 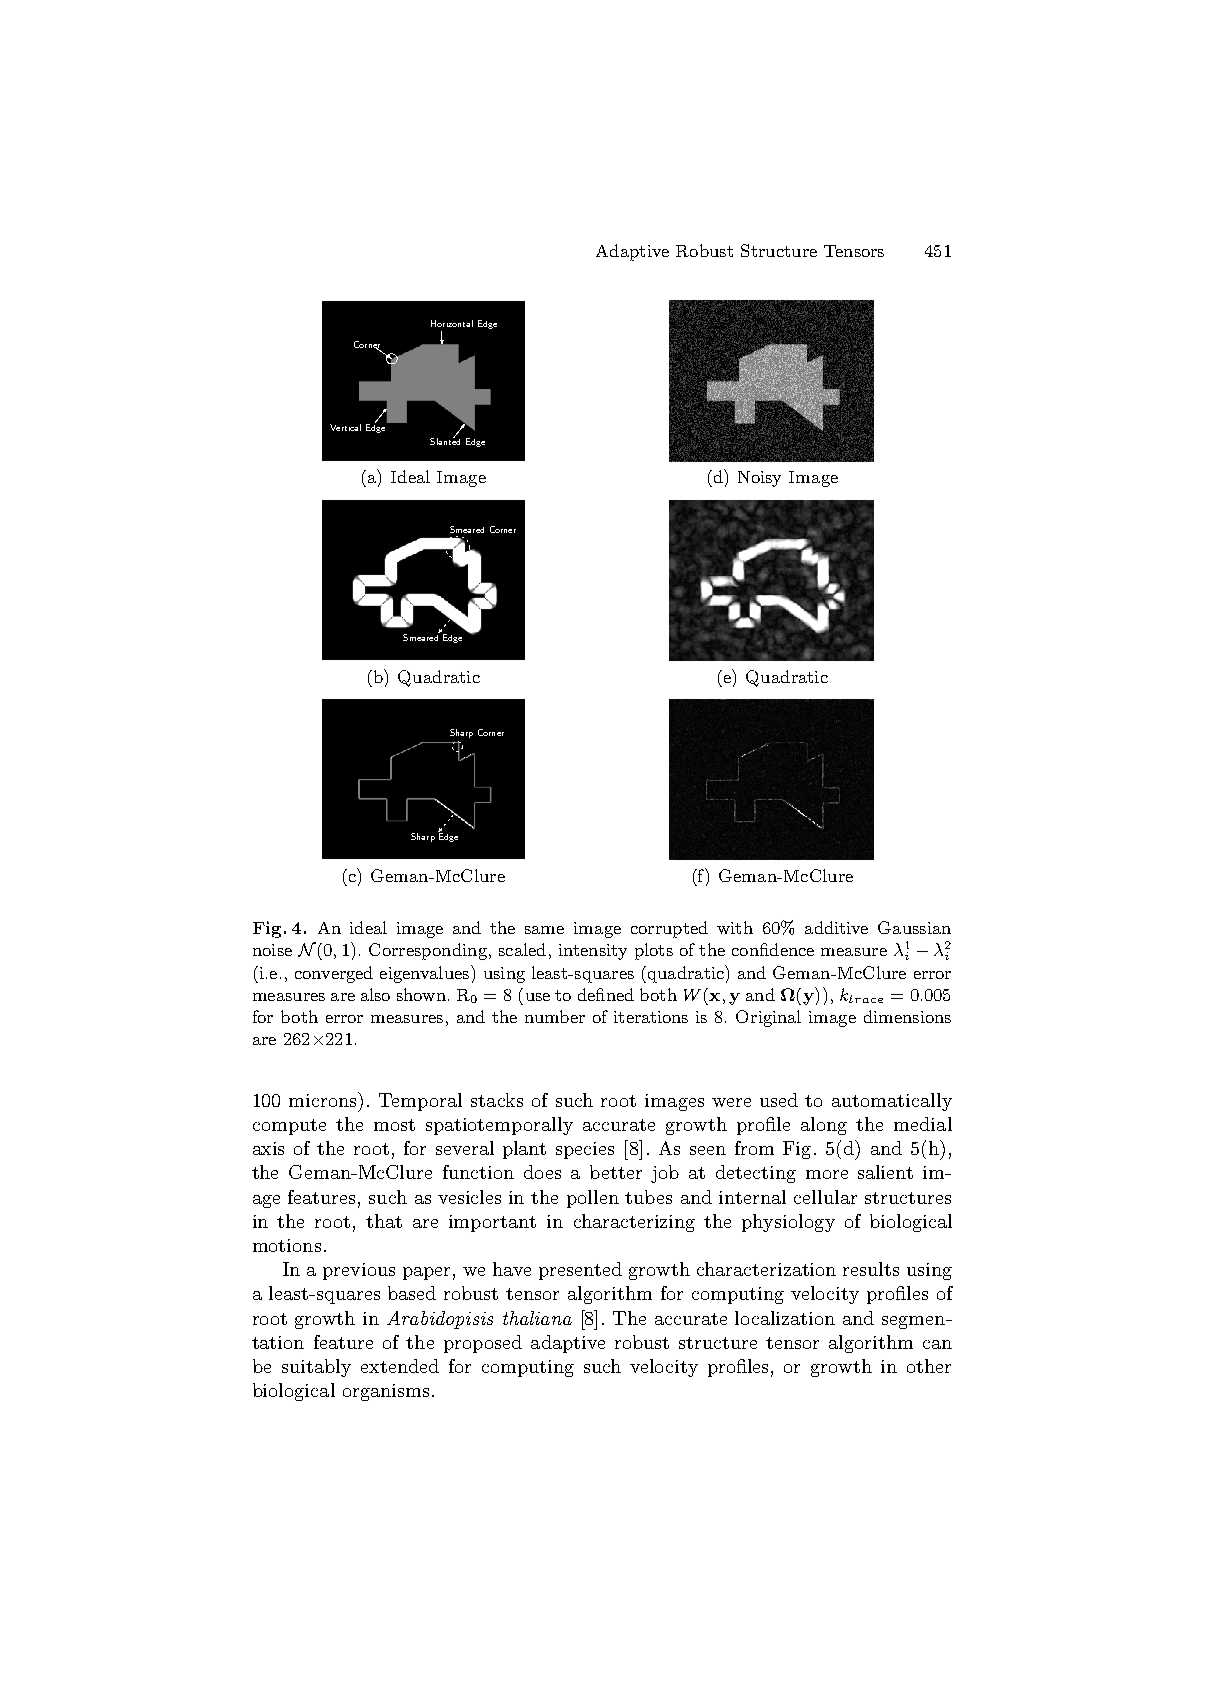 I want to click on additive, so click(x=836, y=927).
